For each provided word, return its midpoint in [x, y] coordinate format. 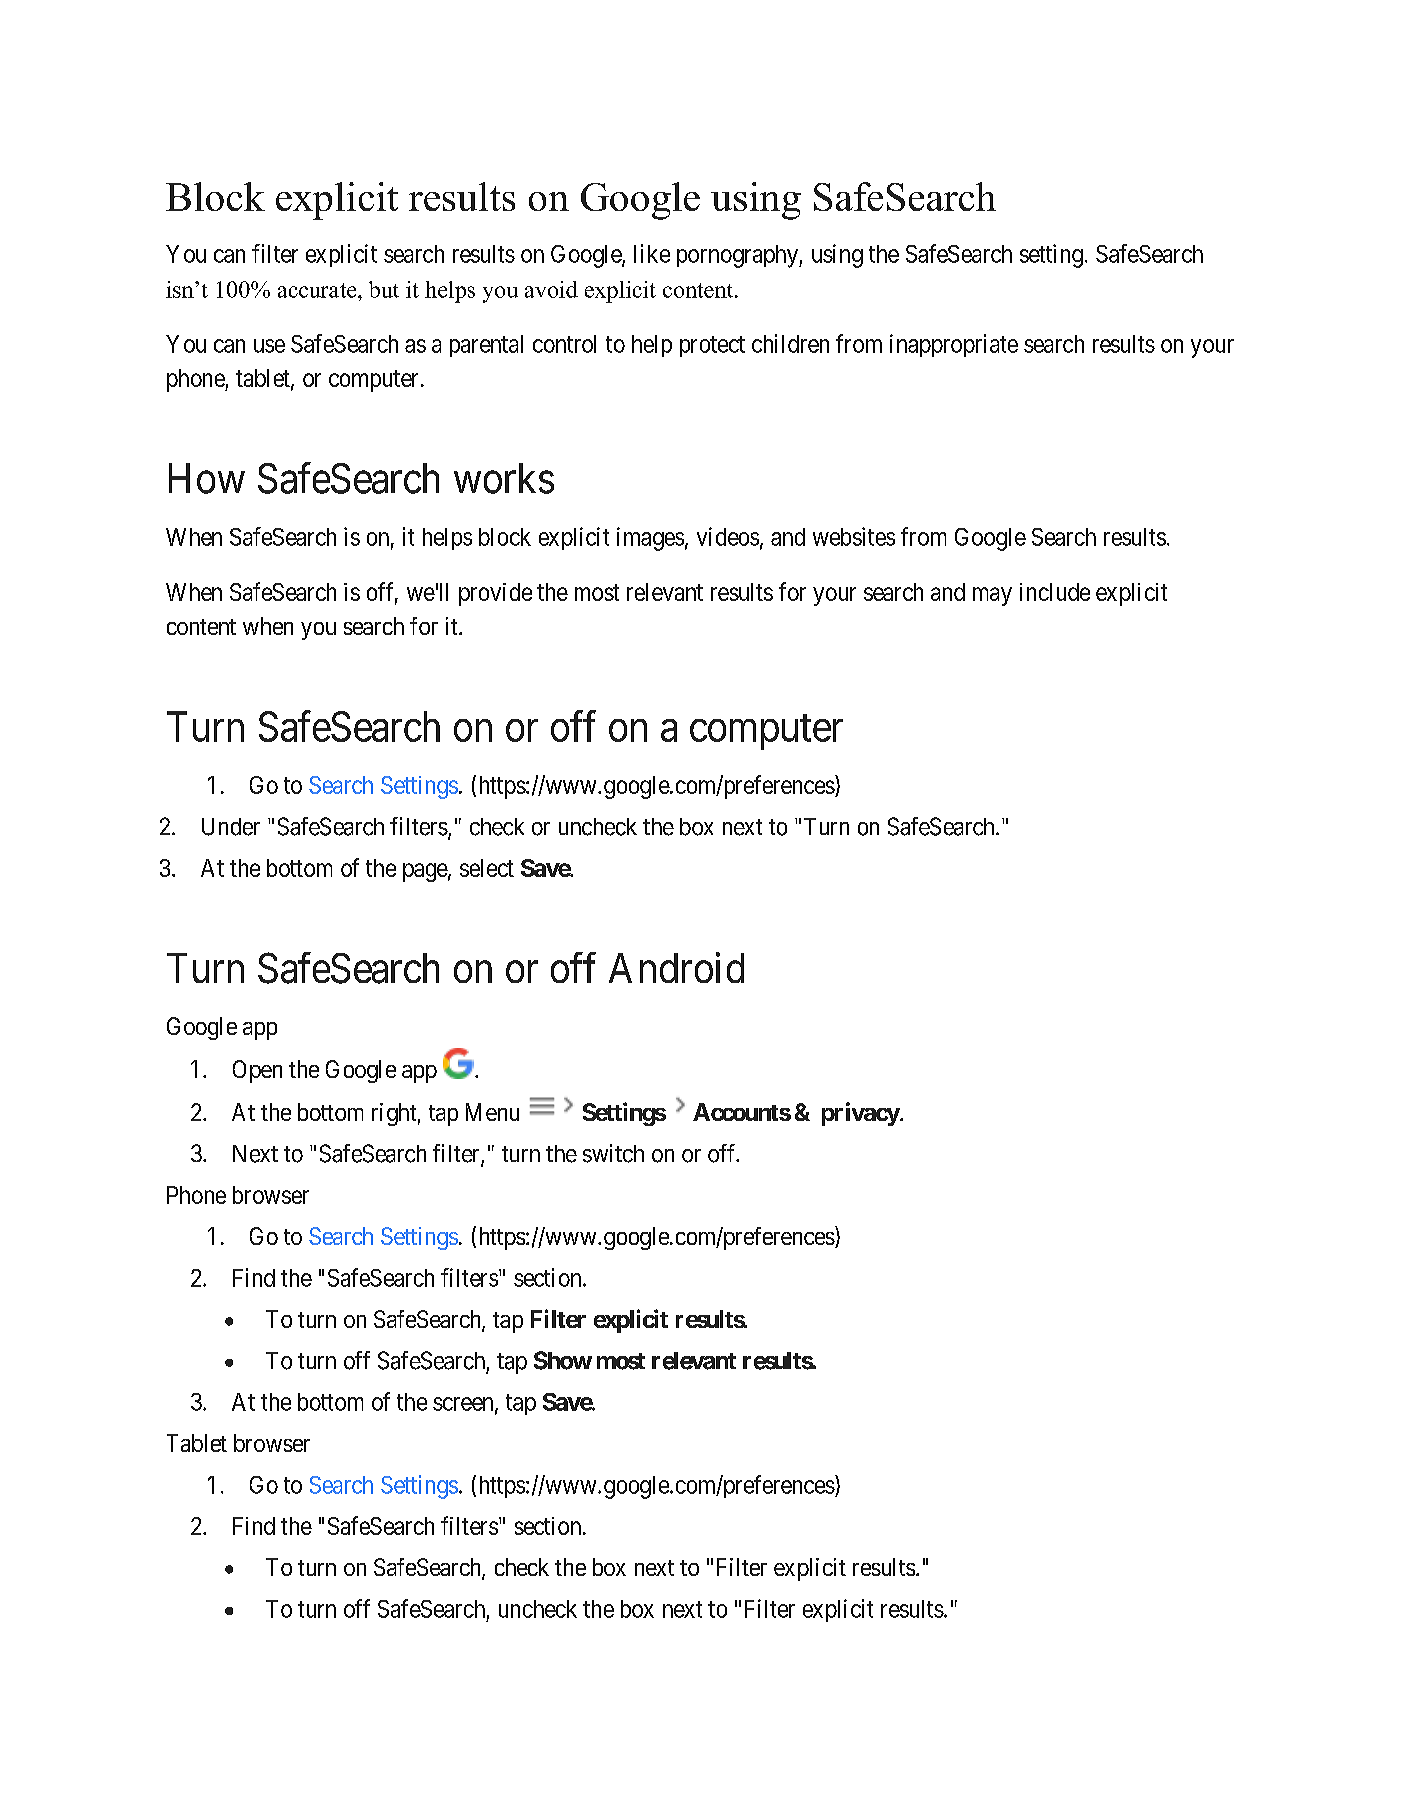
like [652, 253]
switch [613, 1153]
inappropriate [954, 345]
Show [563, 1360]
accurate [318, 290]
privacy [861, 1114]
